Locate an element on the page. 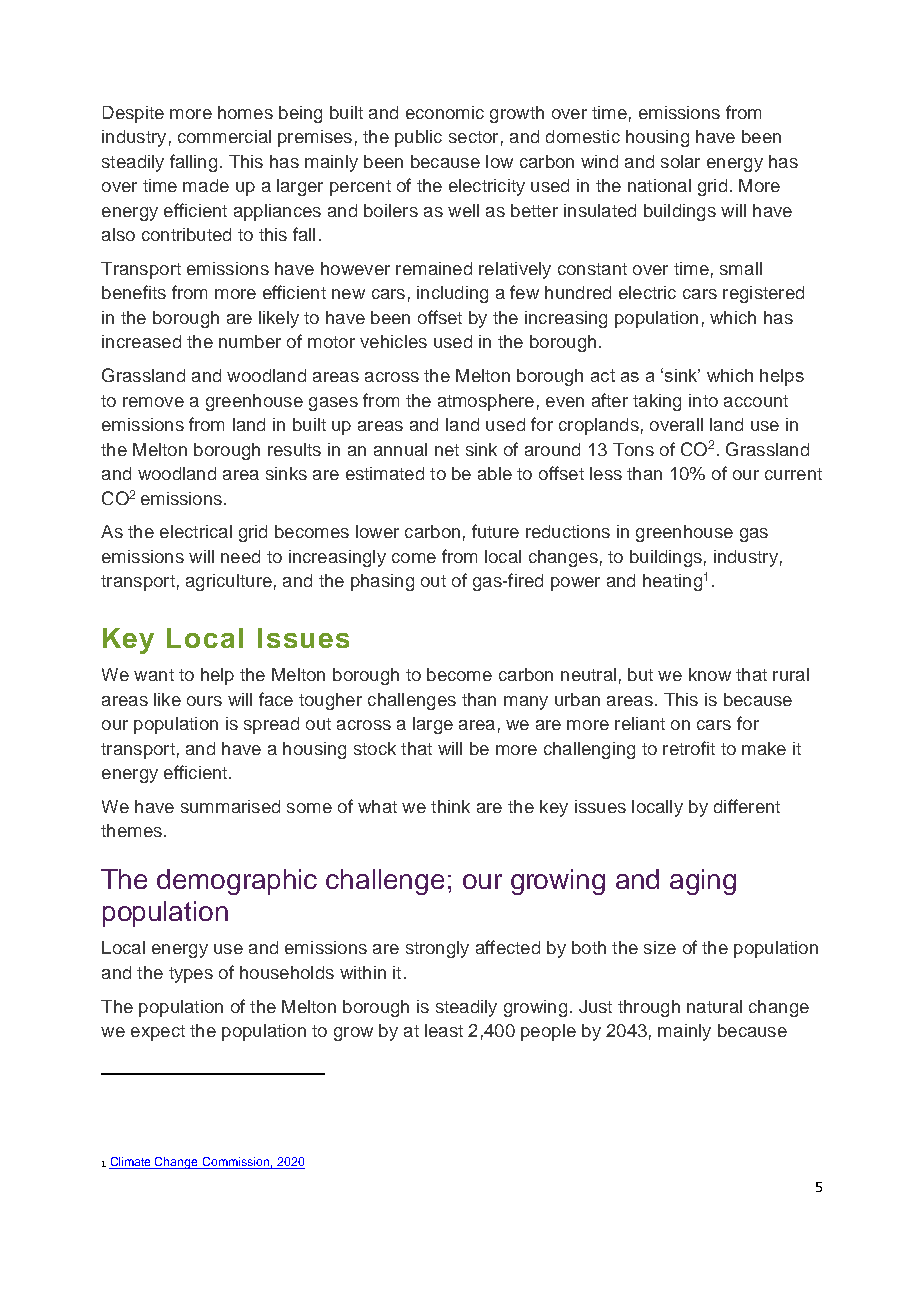 Image resolution: width=924 pixels, height=1308 pixels. sector is located at coordinates (473, 137).
